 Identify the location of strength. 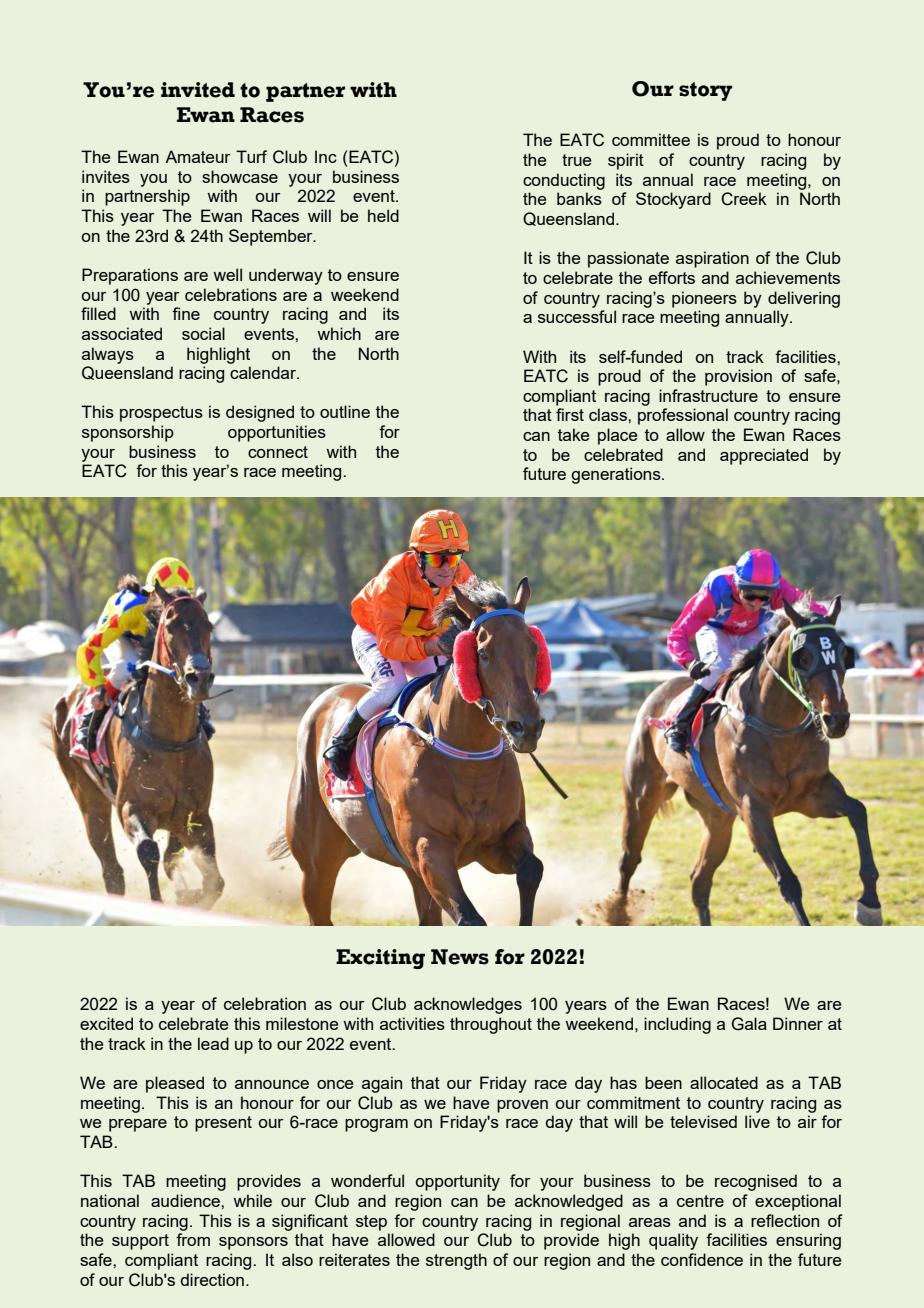
(456, 1261).
